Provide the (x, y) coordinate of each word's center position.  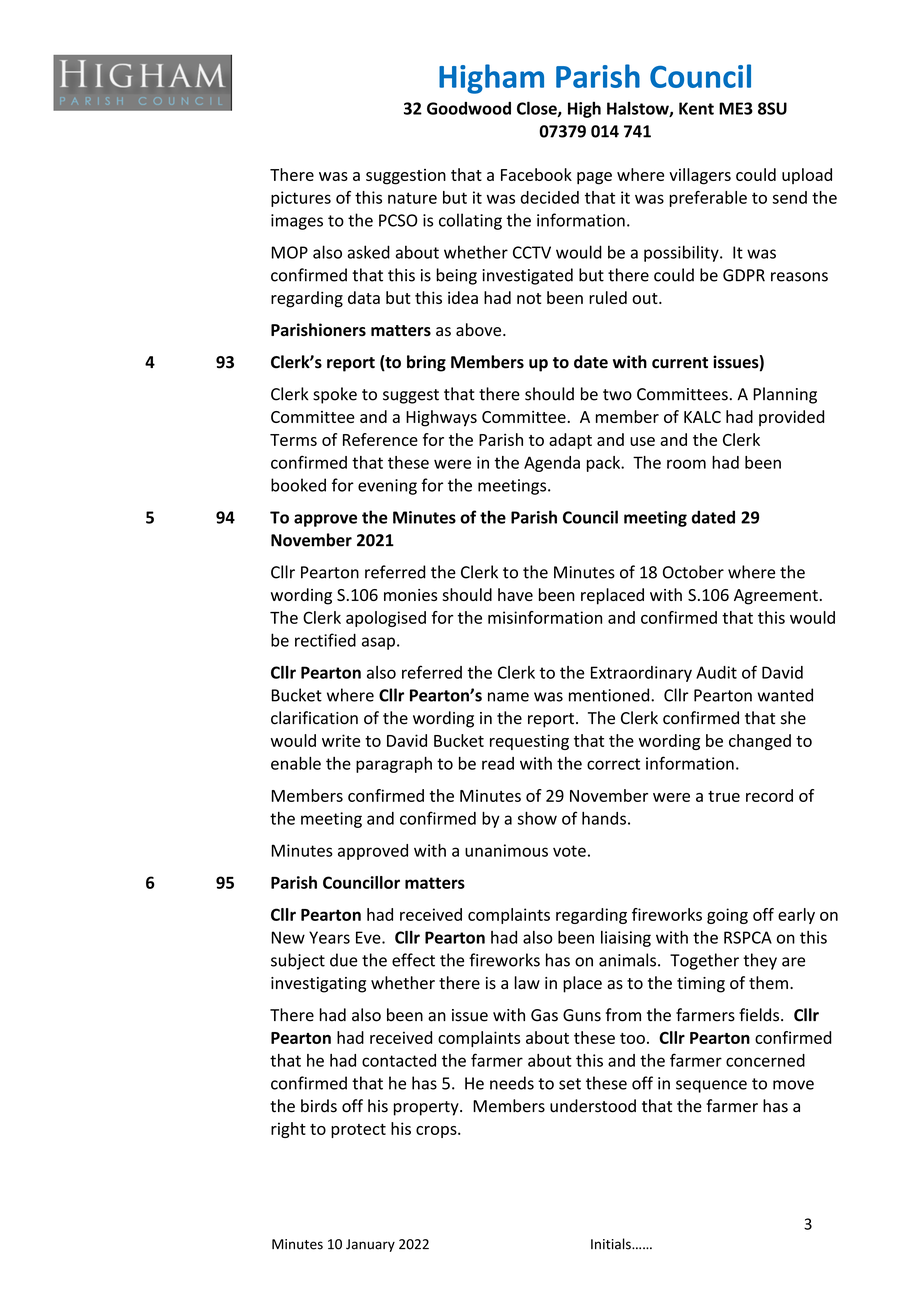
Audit (716, 672)
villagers (700, 176)
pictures (301, 199)
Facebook (536, 174)
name (508, 697)
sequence (711, 1086)
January (370, 1245)
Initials (612, 1244)
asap (378, 643)
